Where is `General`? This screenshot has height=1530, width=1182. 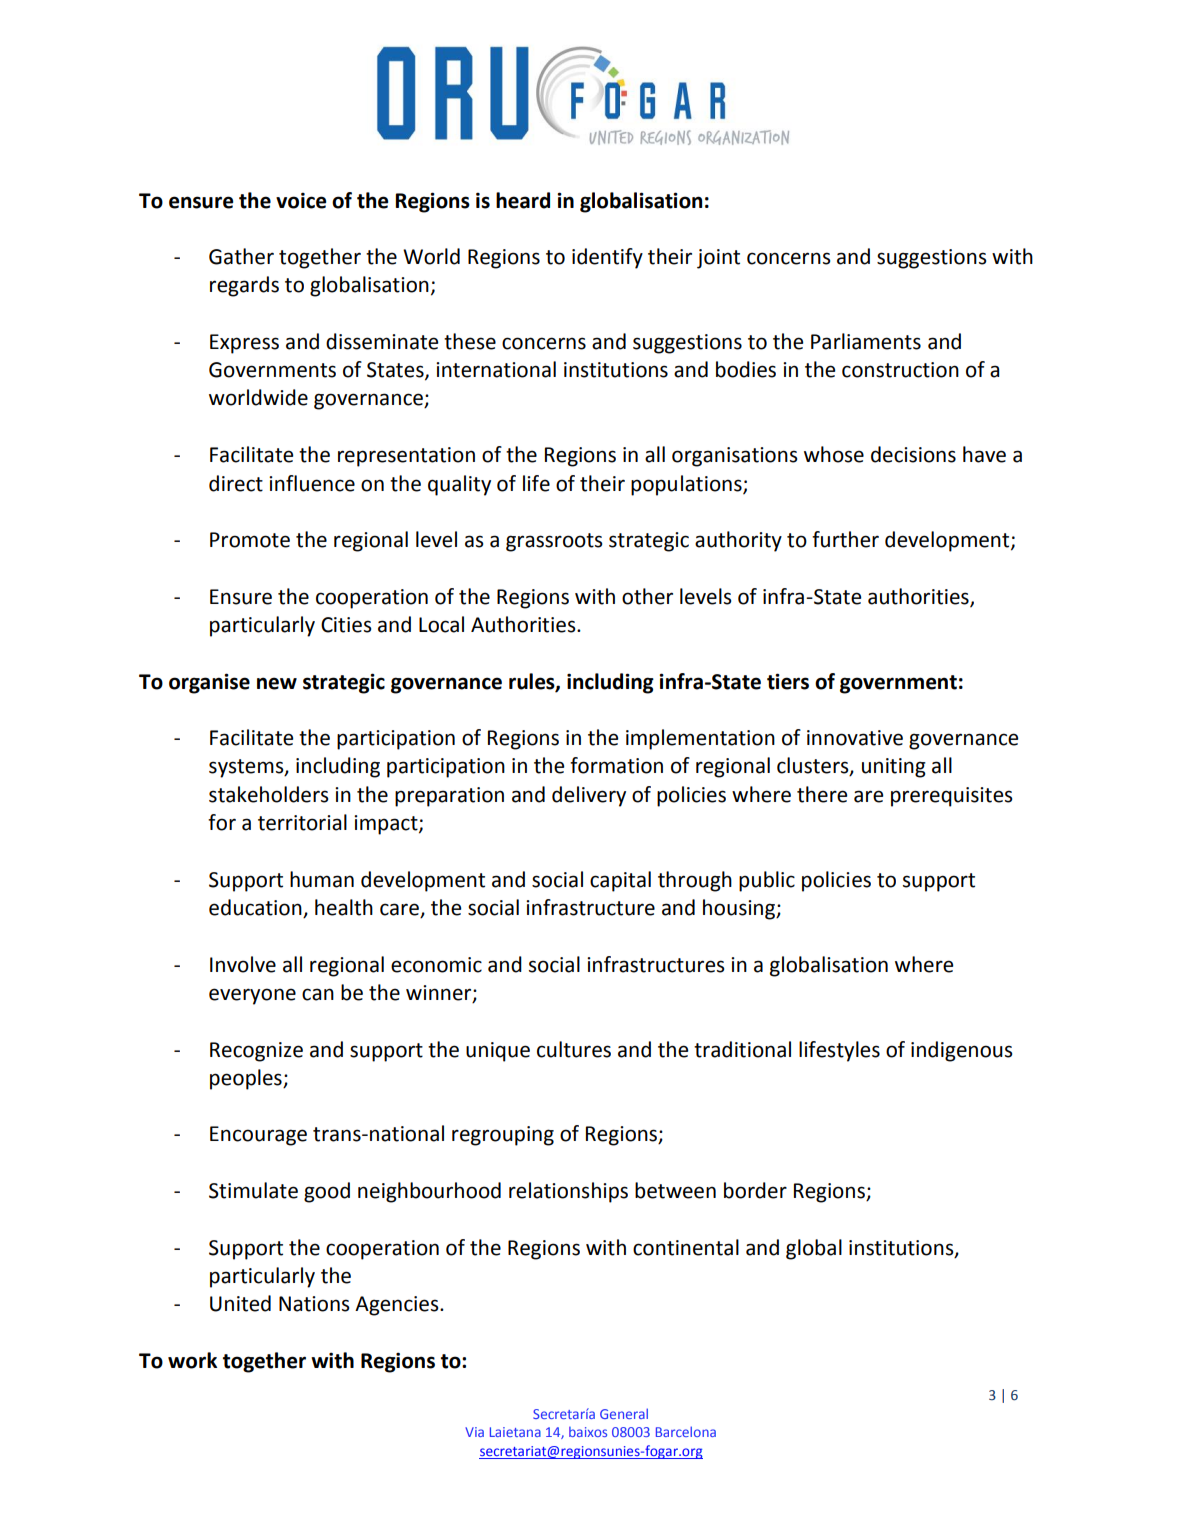 General is located at coordinates (624, 1413).
